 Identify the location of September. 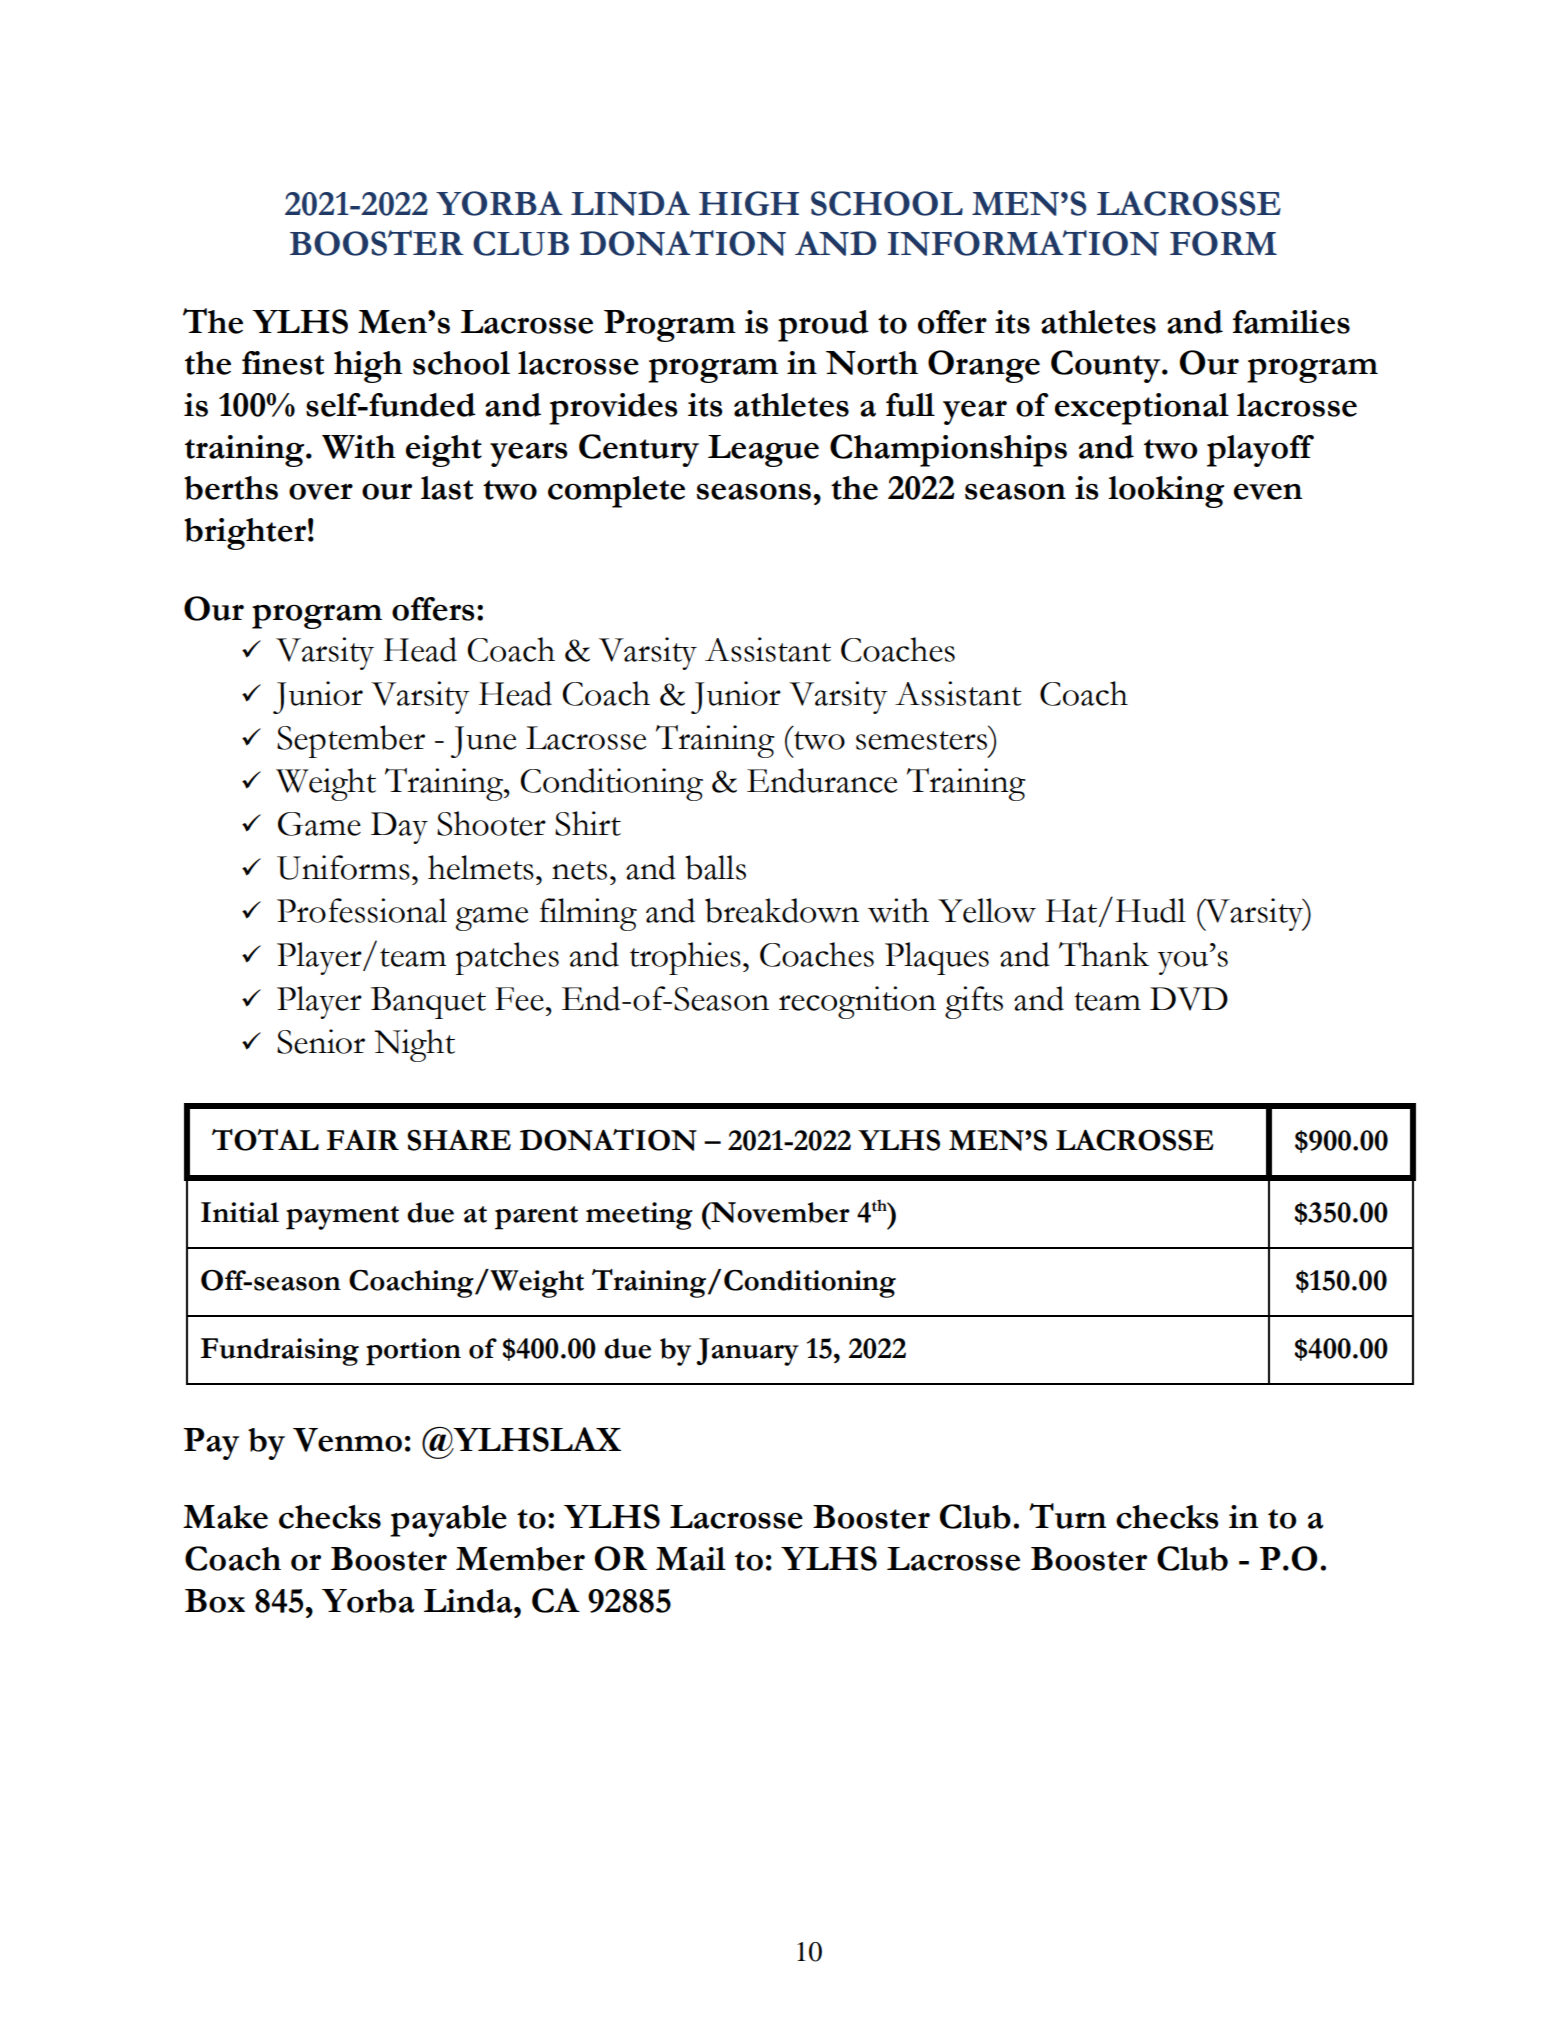
(351, 741).
